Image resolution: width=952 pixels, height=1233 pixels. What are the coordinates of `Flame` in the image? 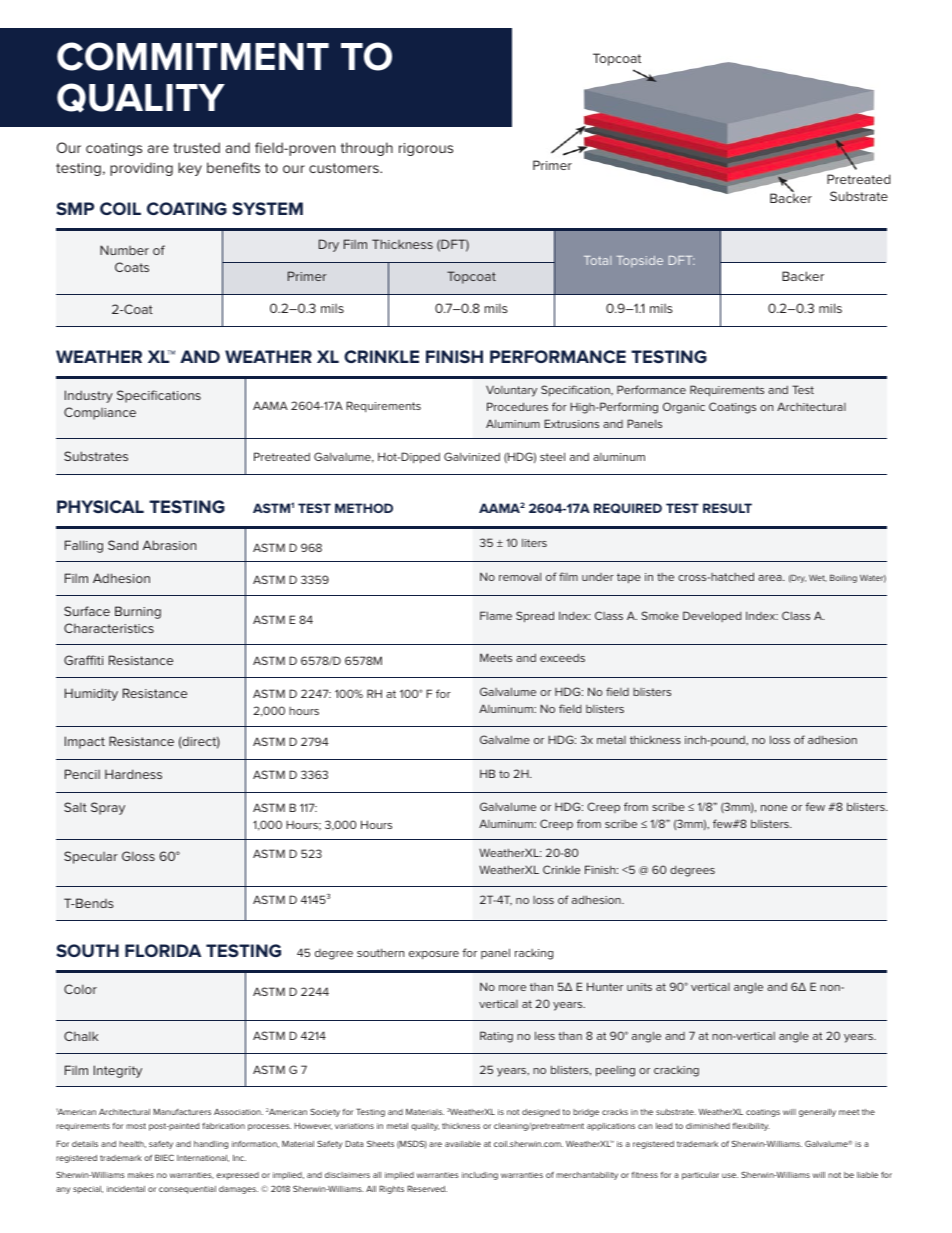 It's located at (496, 615).
